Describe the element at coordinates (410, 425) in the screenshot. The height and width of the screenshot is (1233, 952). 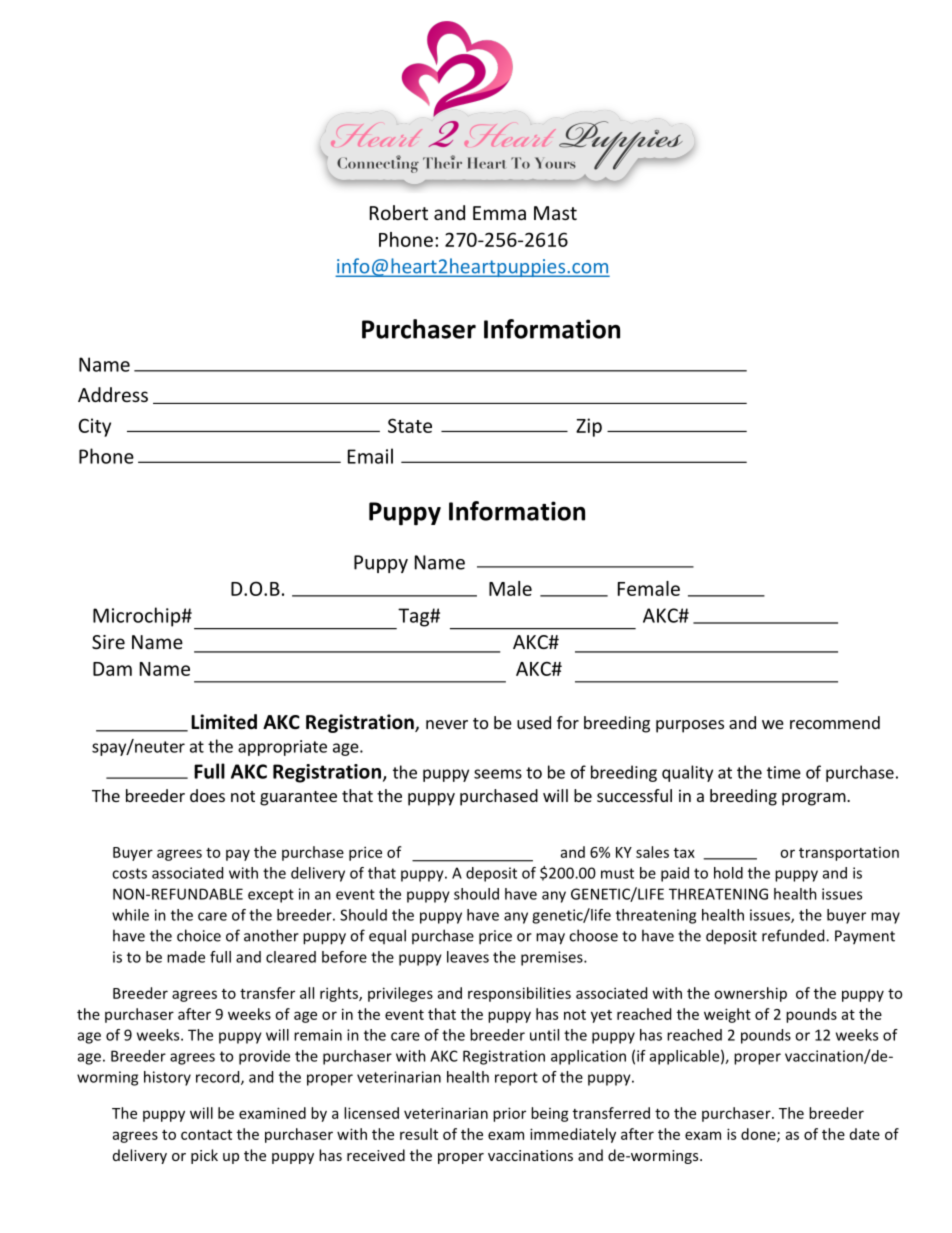
I see `State` at that location.
